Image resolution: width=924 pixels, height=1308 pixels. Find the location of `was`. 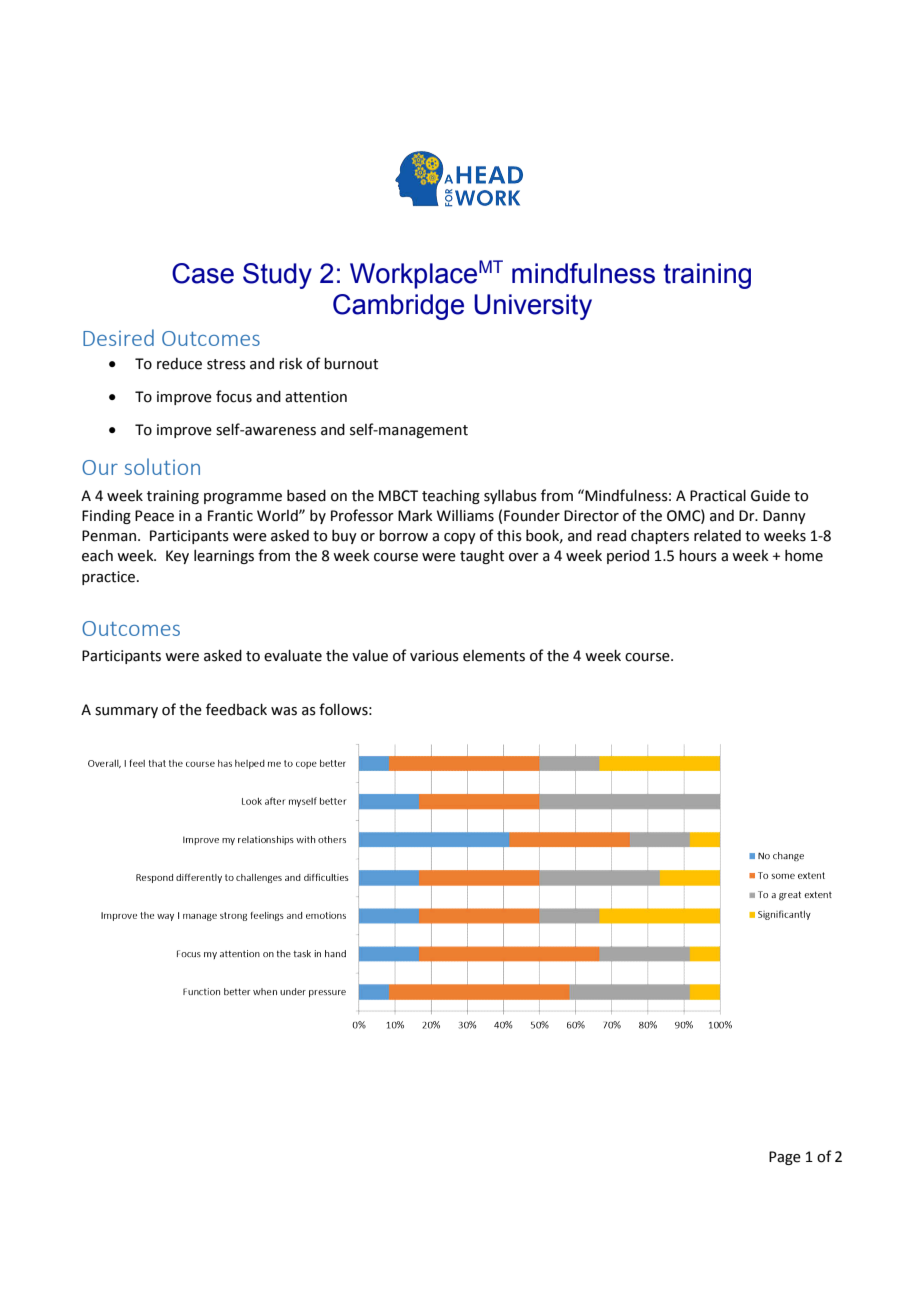

was is located at coordinates (284, 711).
